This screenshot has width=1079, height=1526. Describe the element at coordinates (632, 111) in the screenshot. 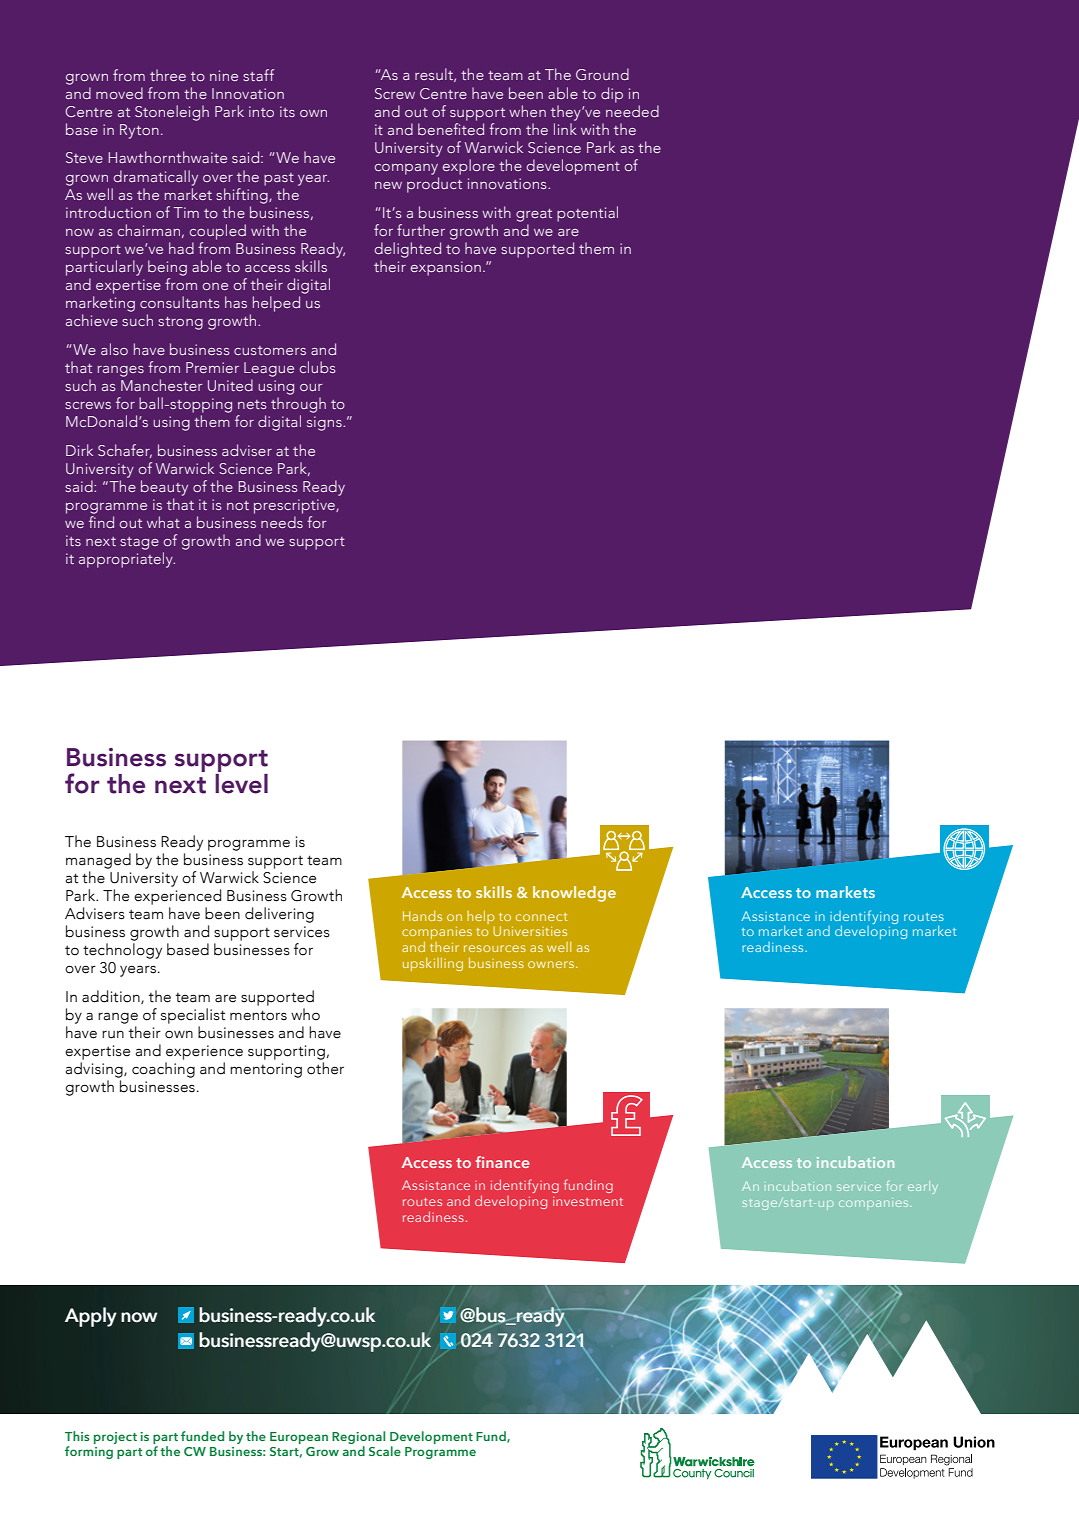

I see `needed` at that location.
